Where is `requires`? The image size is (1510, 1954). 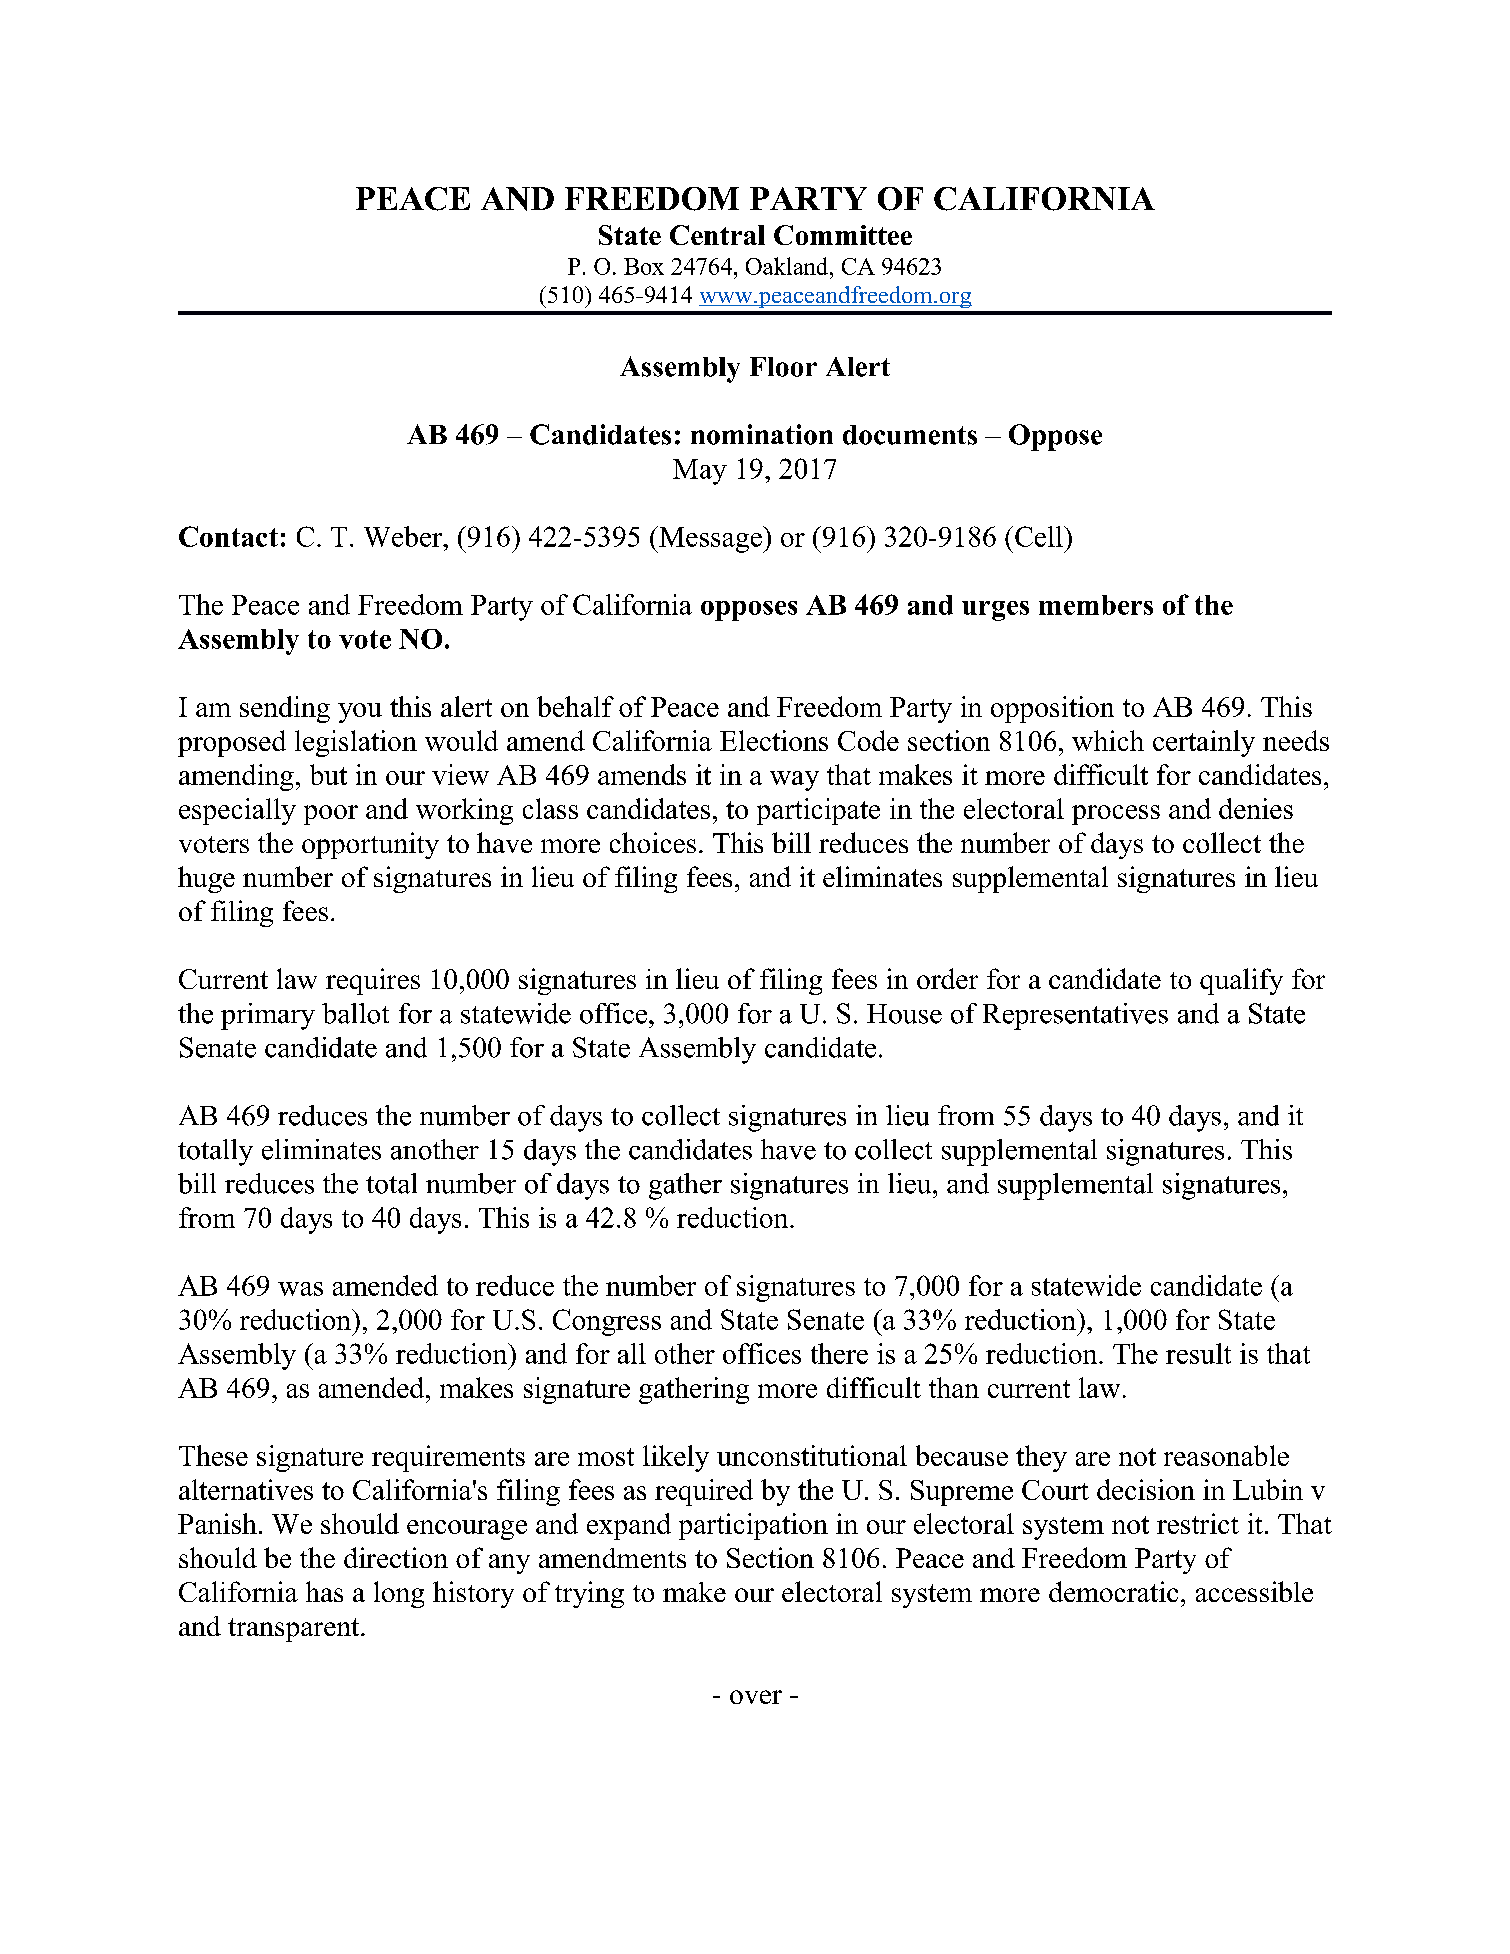 requires is located at coordinates (373, 981).
